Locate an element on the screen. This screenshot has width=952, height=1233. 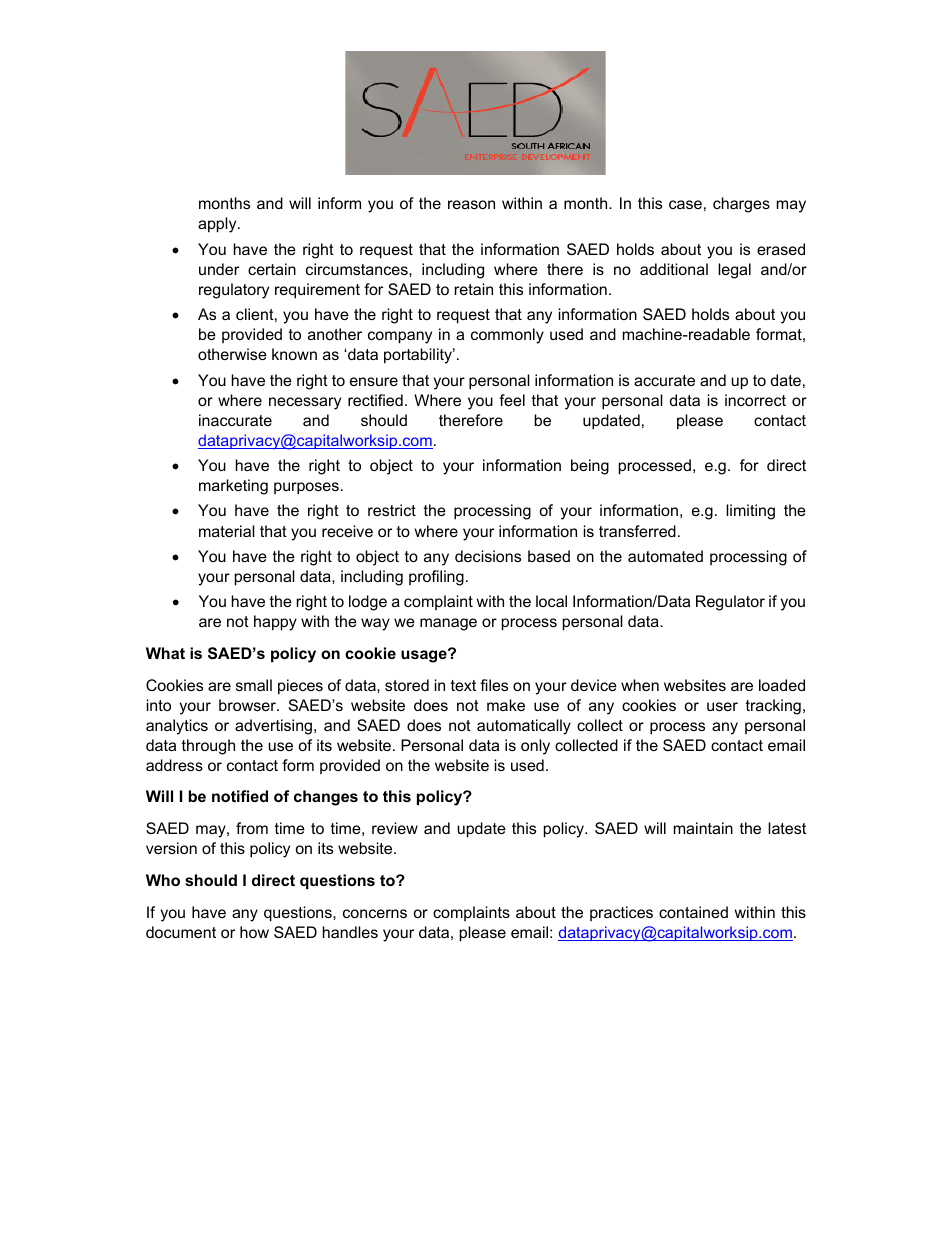
automated is located at coordinates (665, 556).
